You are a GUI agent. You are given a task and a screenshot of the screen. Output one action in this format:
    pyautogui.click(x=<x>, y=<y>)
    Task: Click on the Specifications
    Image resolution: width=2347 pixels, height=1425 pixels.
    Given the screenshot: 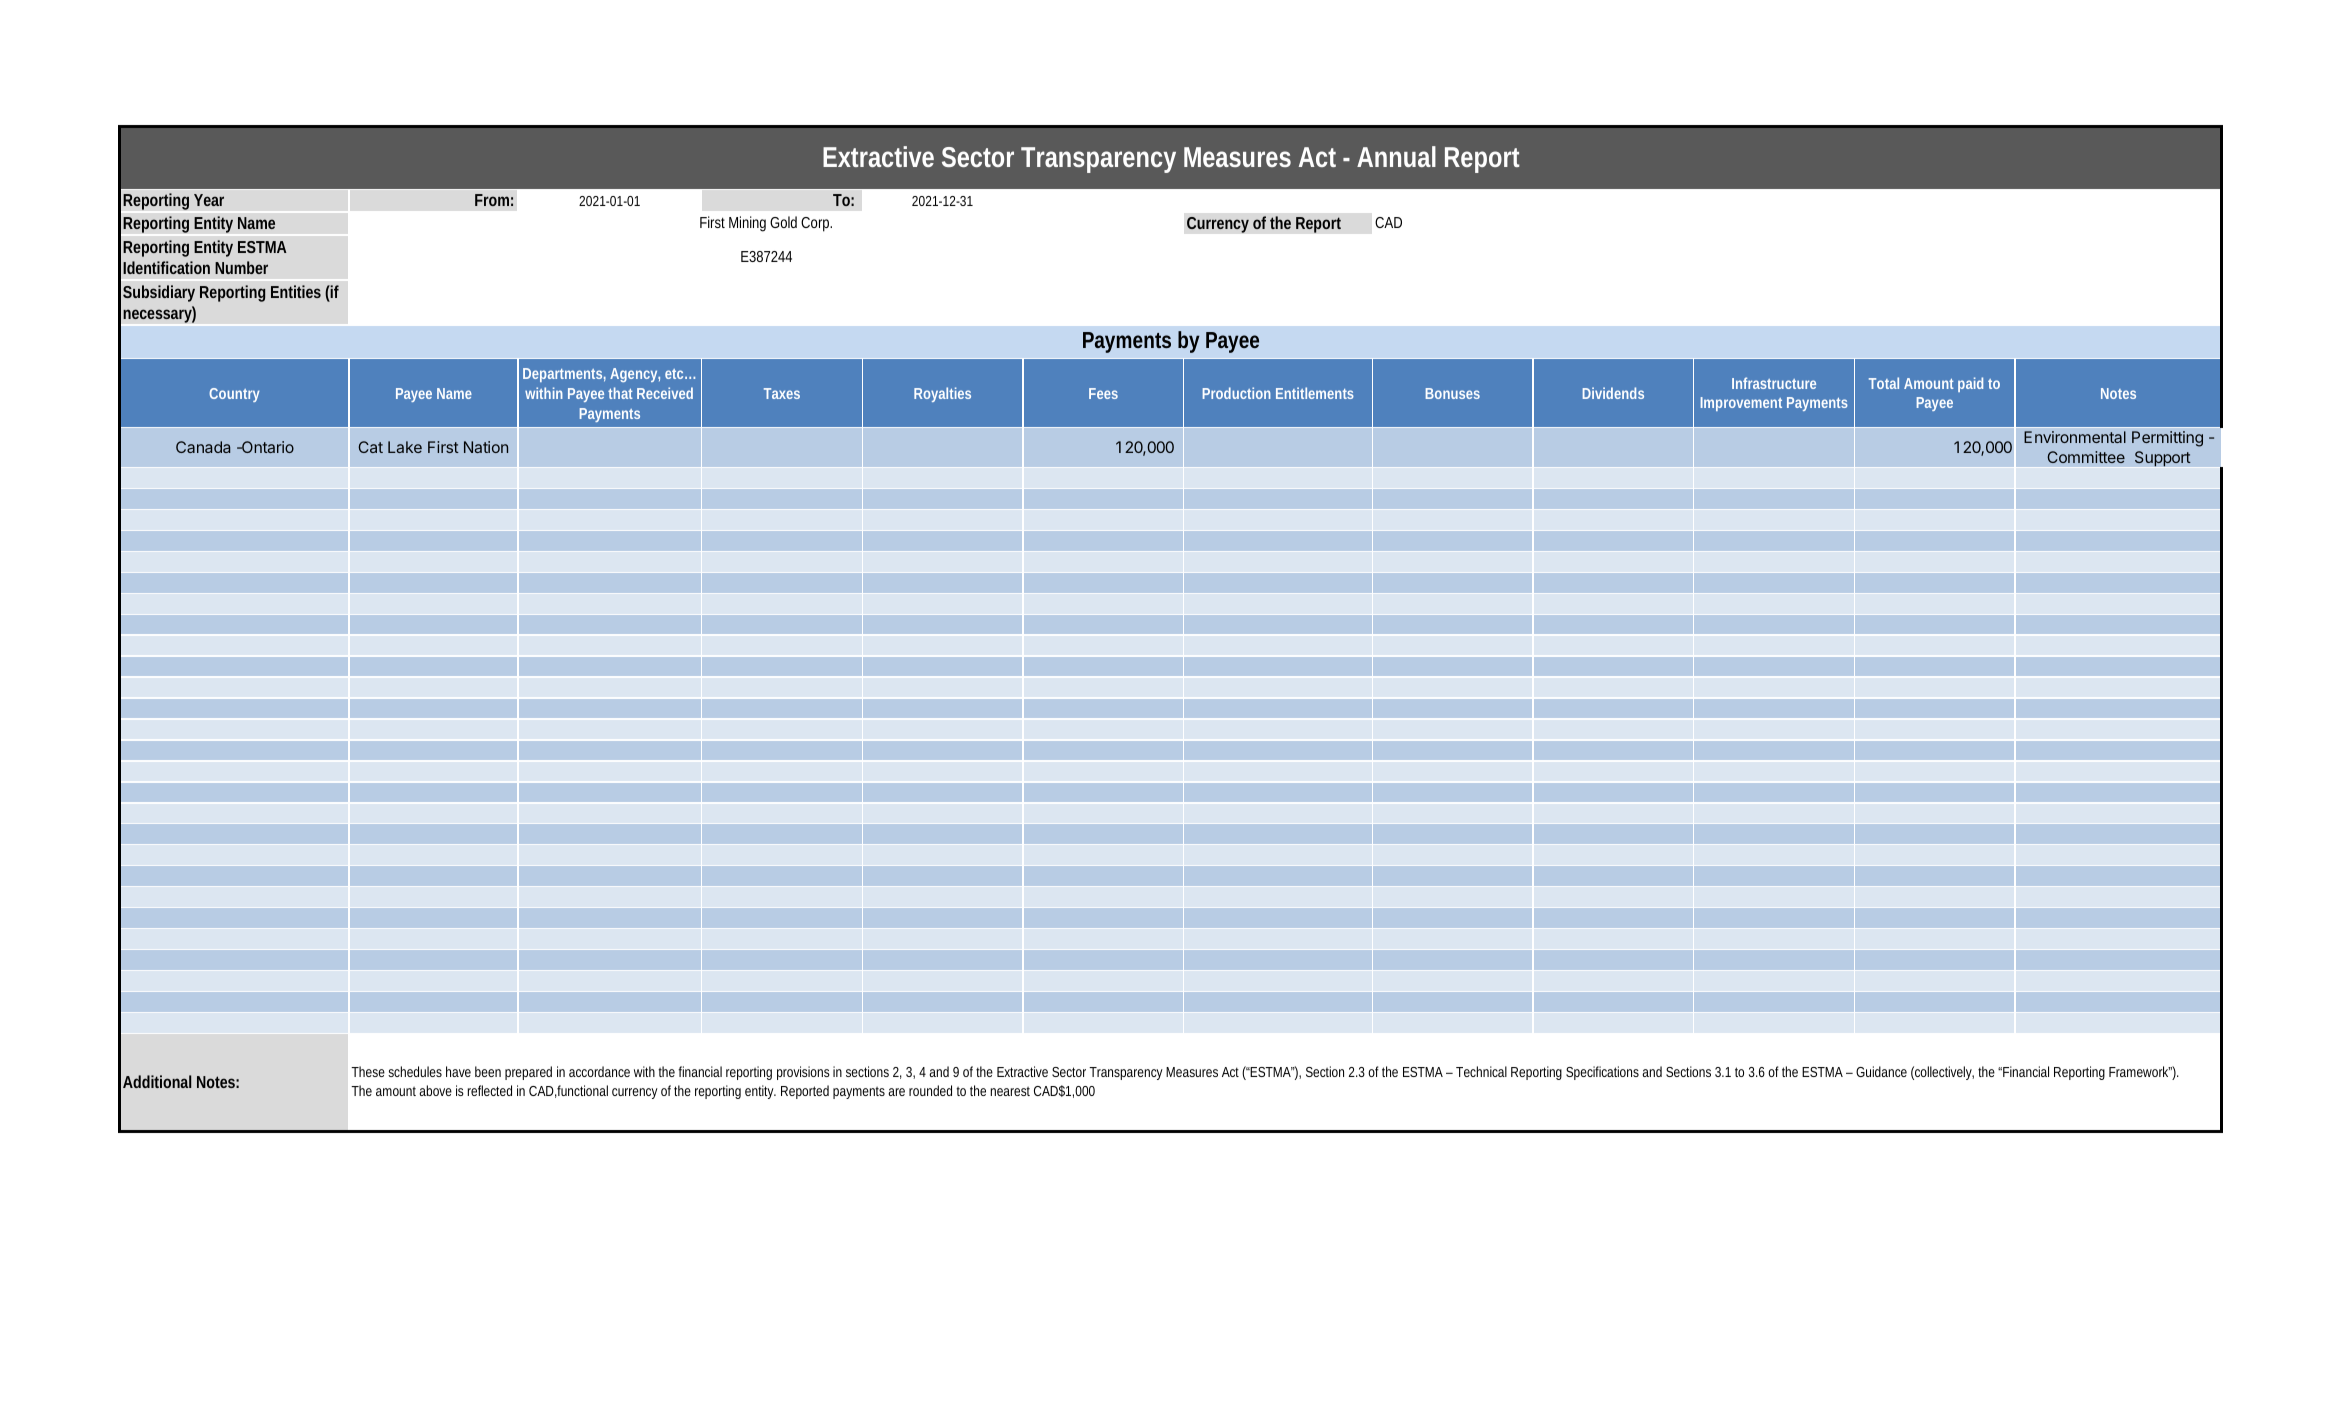 What is the action you would take?
    pyautogui.click(x=1602, y=1073)
